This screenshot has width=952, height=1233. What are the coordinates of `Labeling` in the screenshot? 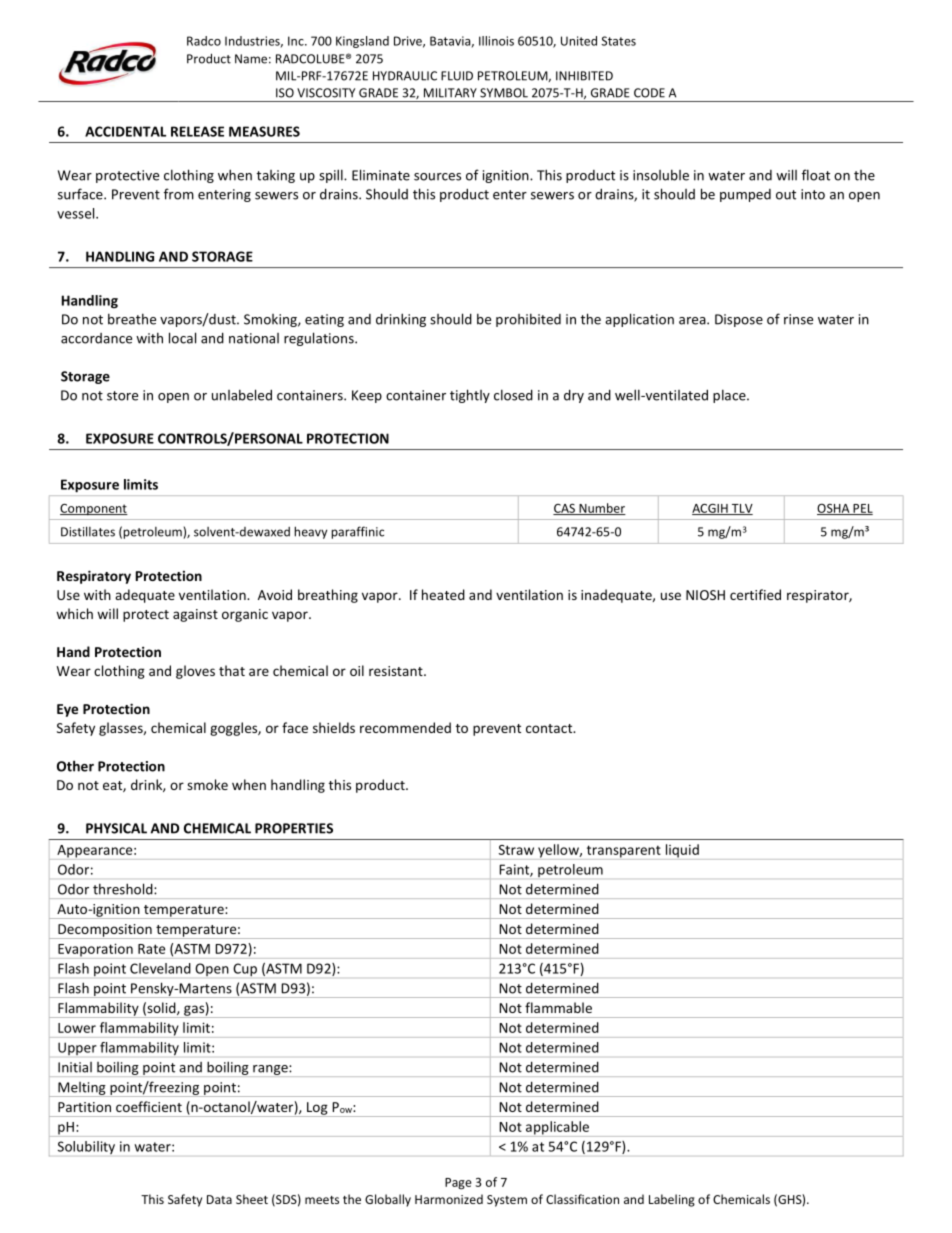 It's located at (672, 1200).
